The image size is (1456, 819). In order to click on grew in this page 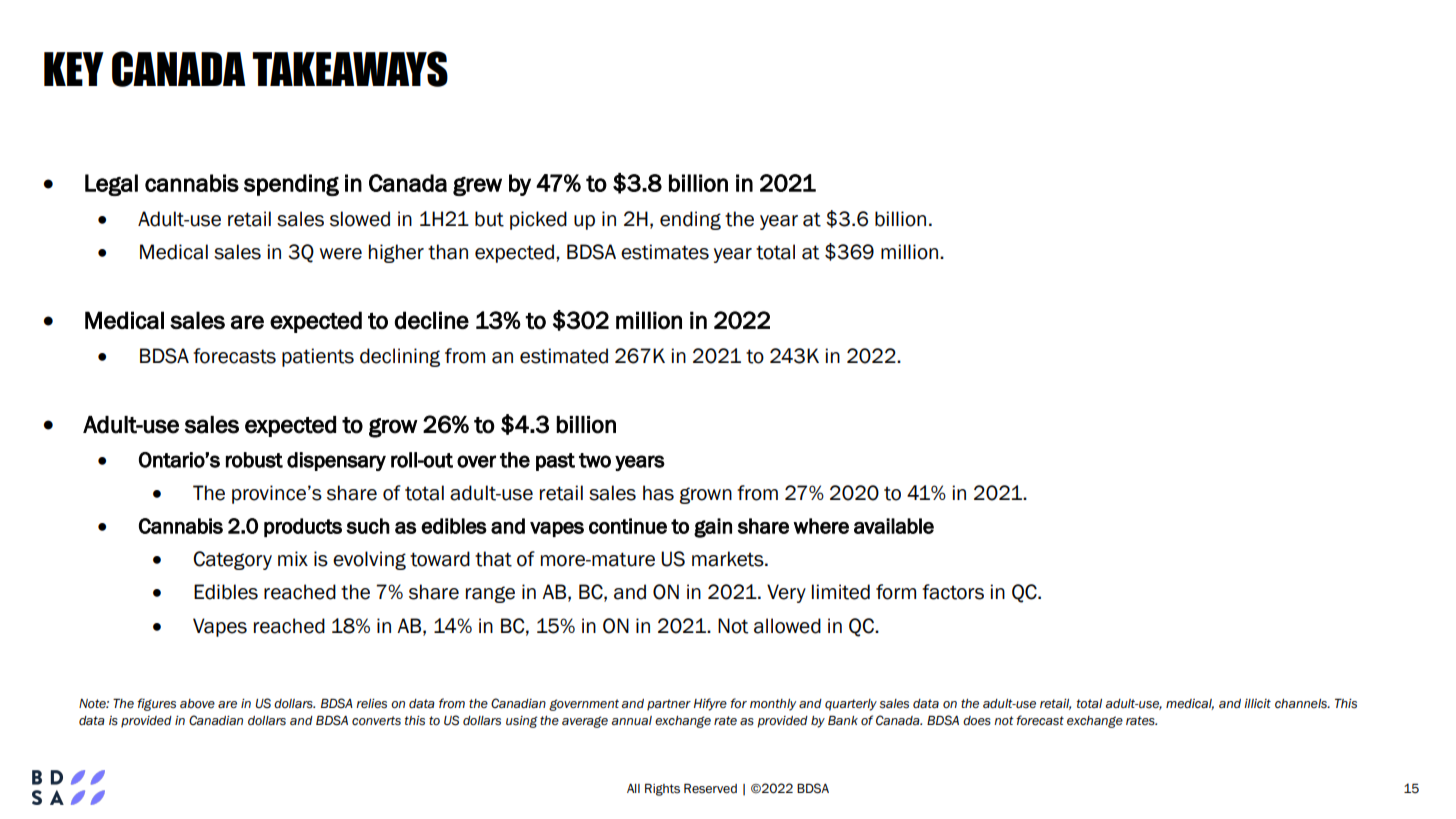, I will do `click(477, 186)`.
